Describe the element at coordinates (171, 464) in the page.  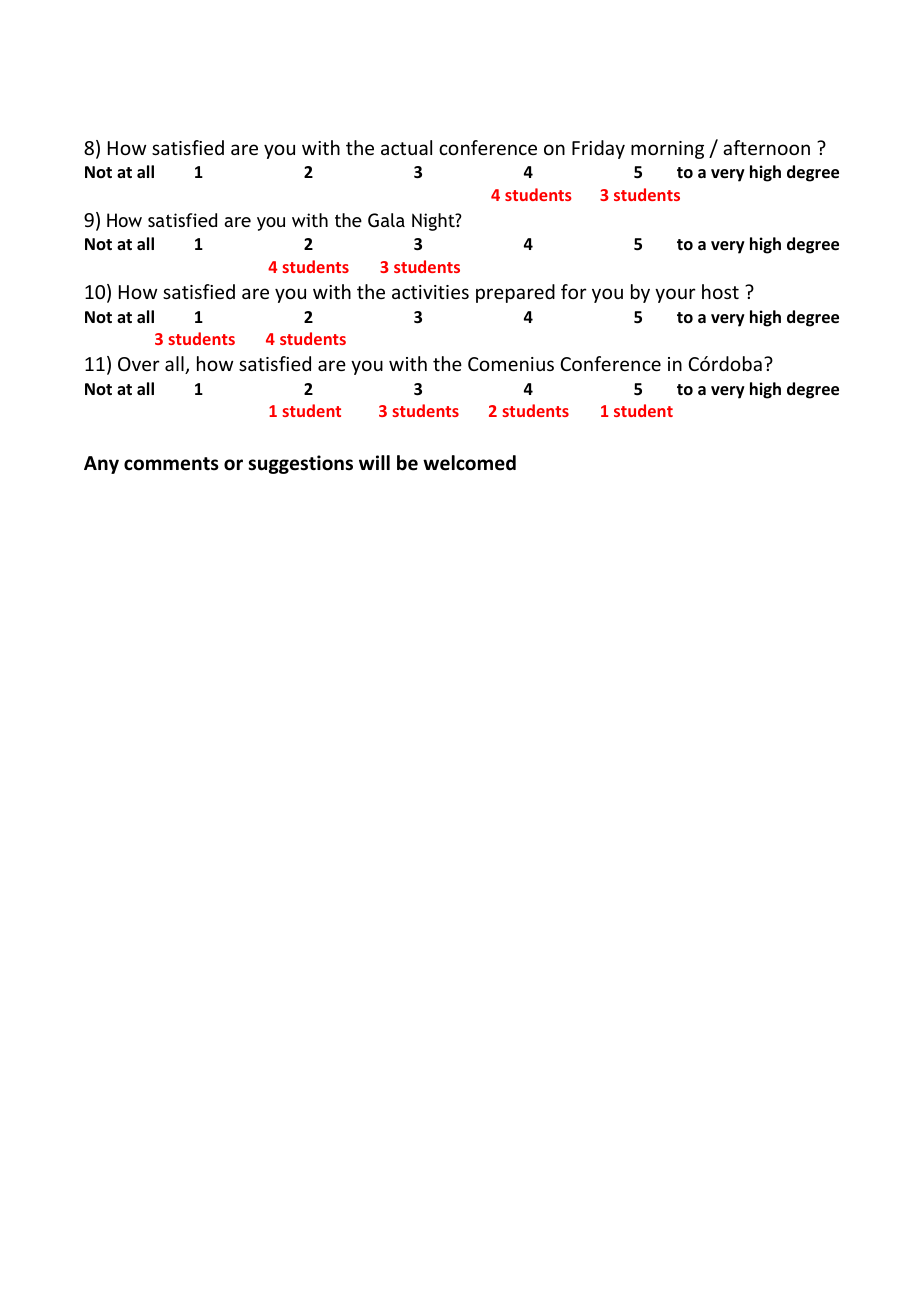
I see `comments` at that location.
